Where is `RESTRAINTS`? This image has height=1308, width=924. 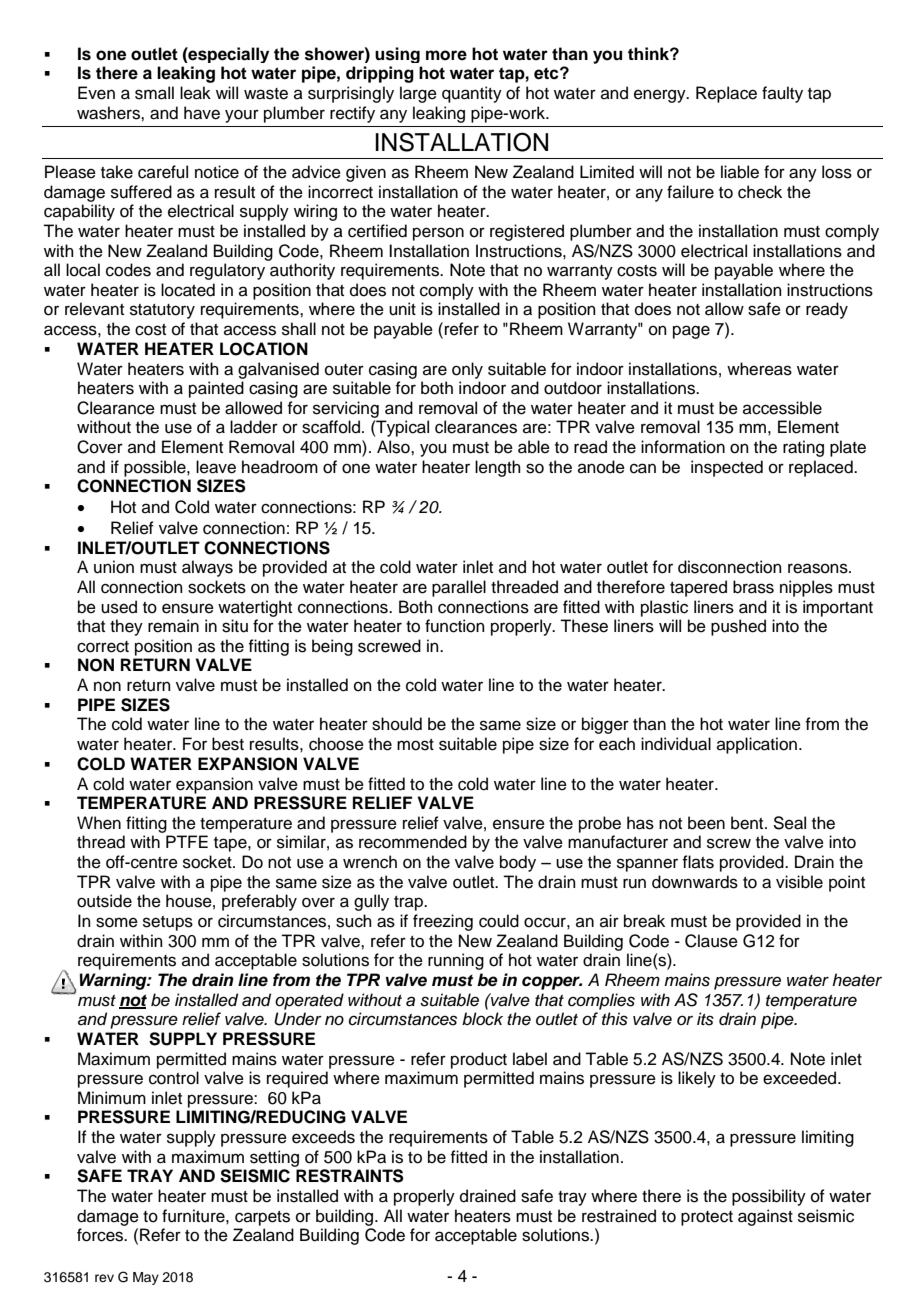
RESTRAINTS is located at coordinates (350, 1176).
